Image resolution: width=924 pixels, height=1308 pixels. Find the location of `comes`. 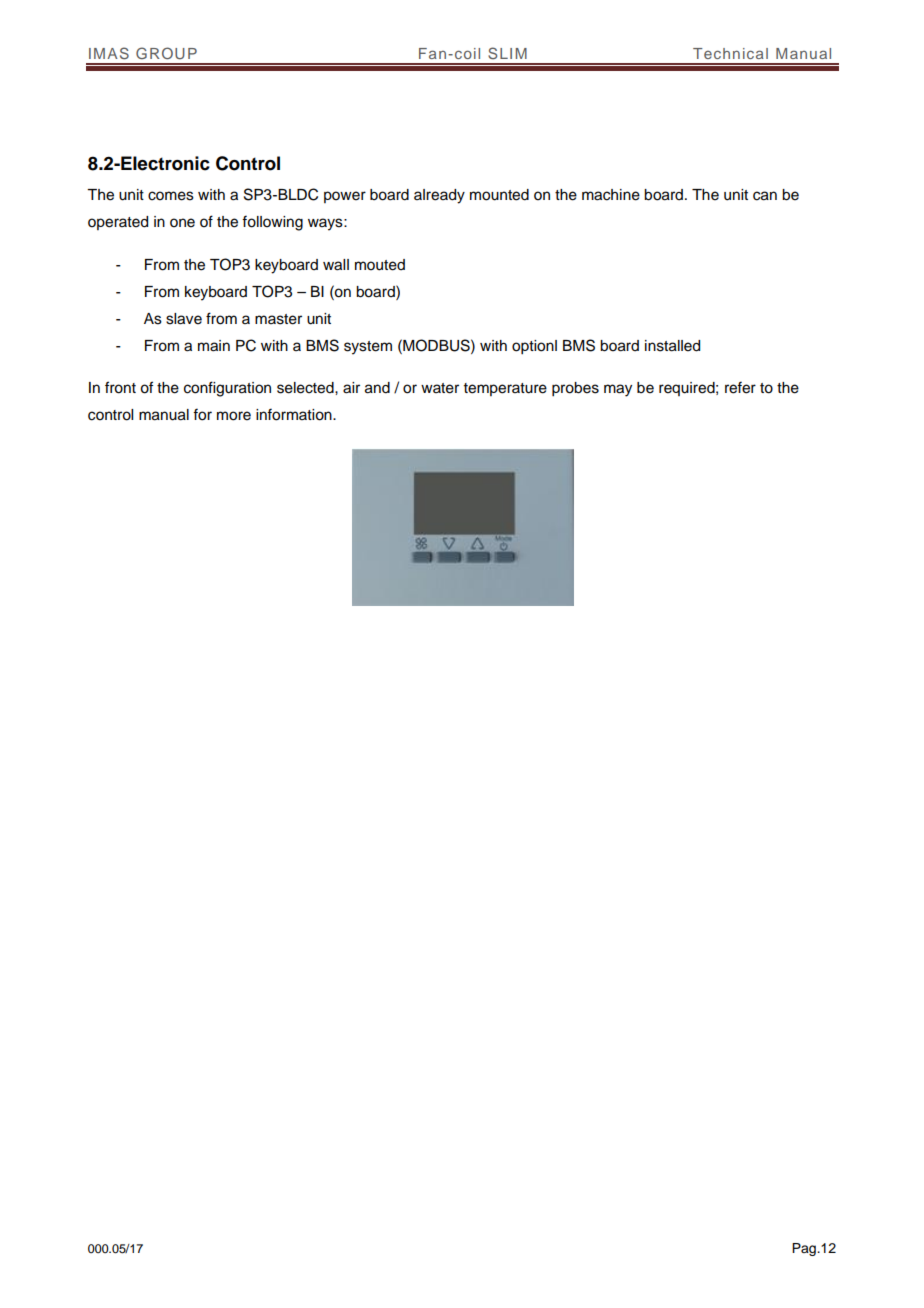

comes is located at coordinates (171, 196).
